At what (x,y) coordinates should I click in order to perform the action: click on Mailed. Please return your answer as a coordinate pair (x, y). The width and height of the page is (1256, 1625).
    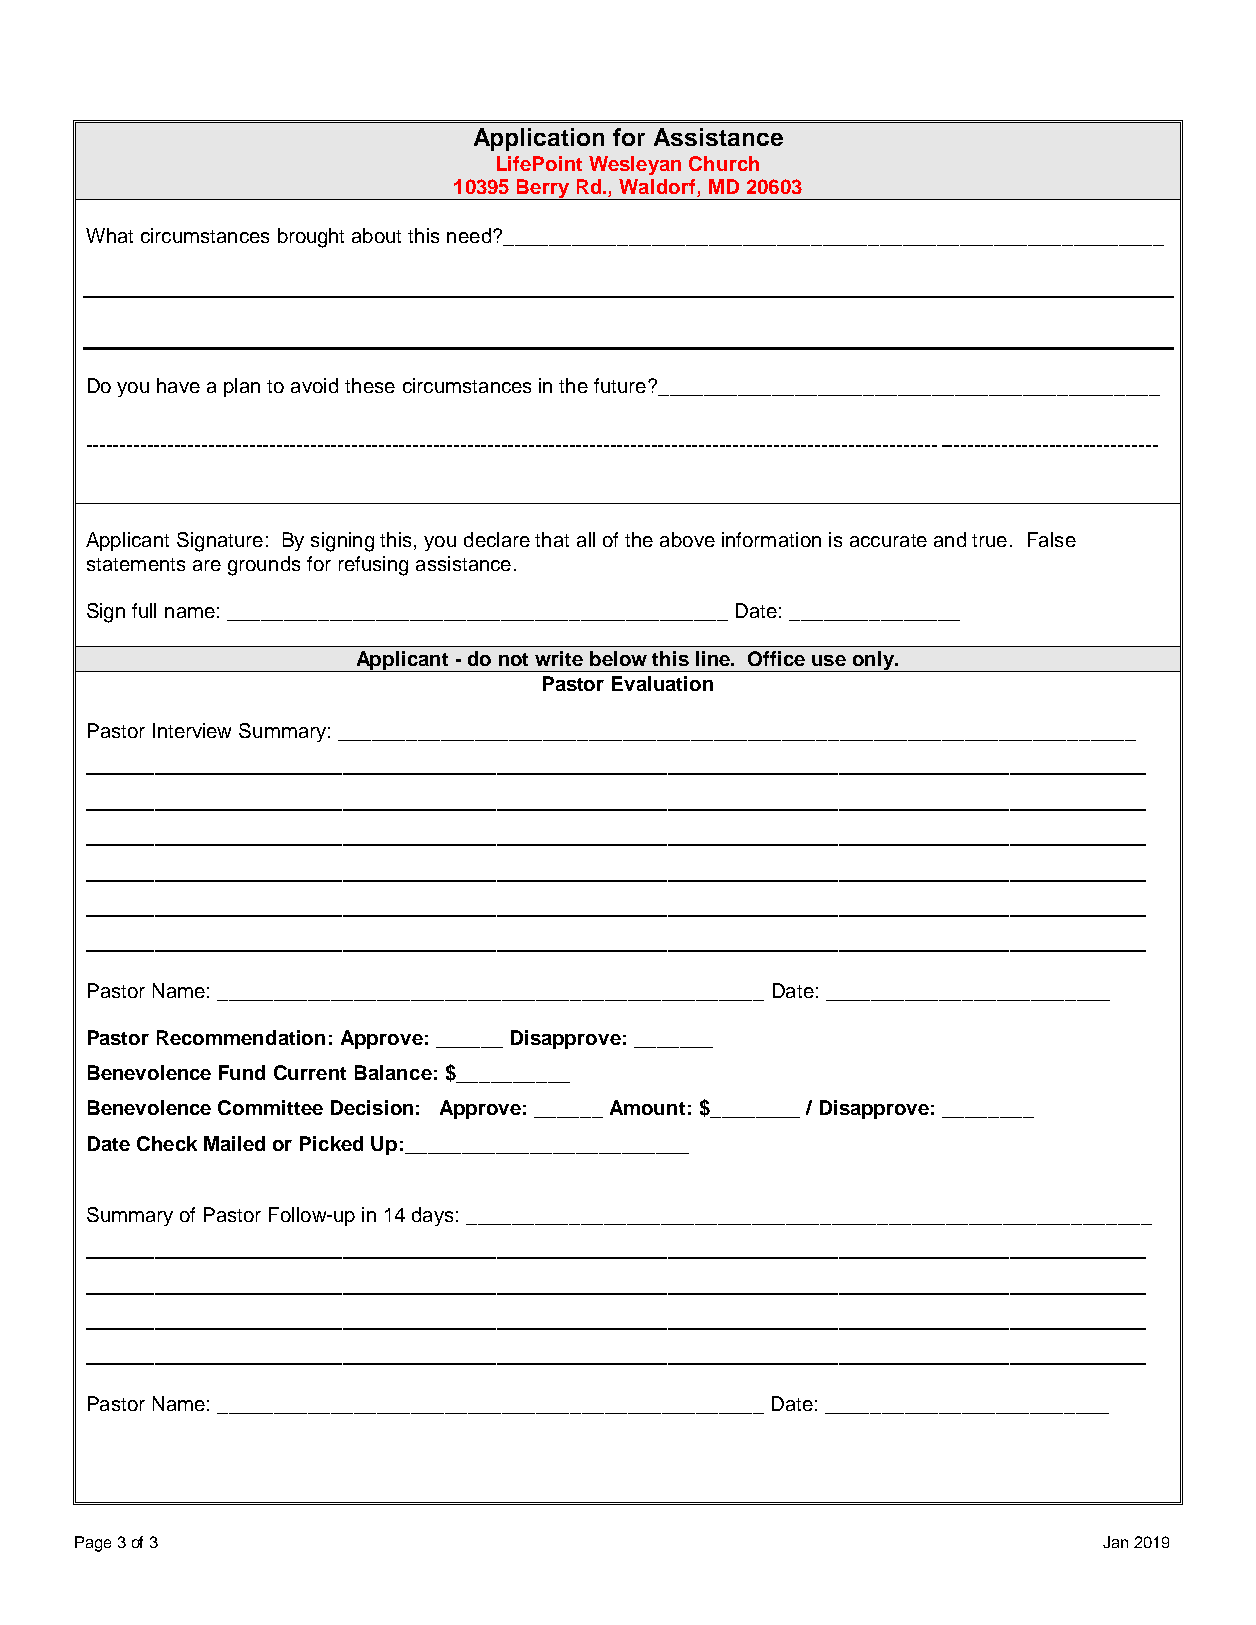
    Looking at the image, I should click on (234, 1143).
